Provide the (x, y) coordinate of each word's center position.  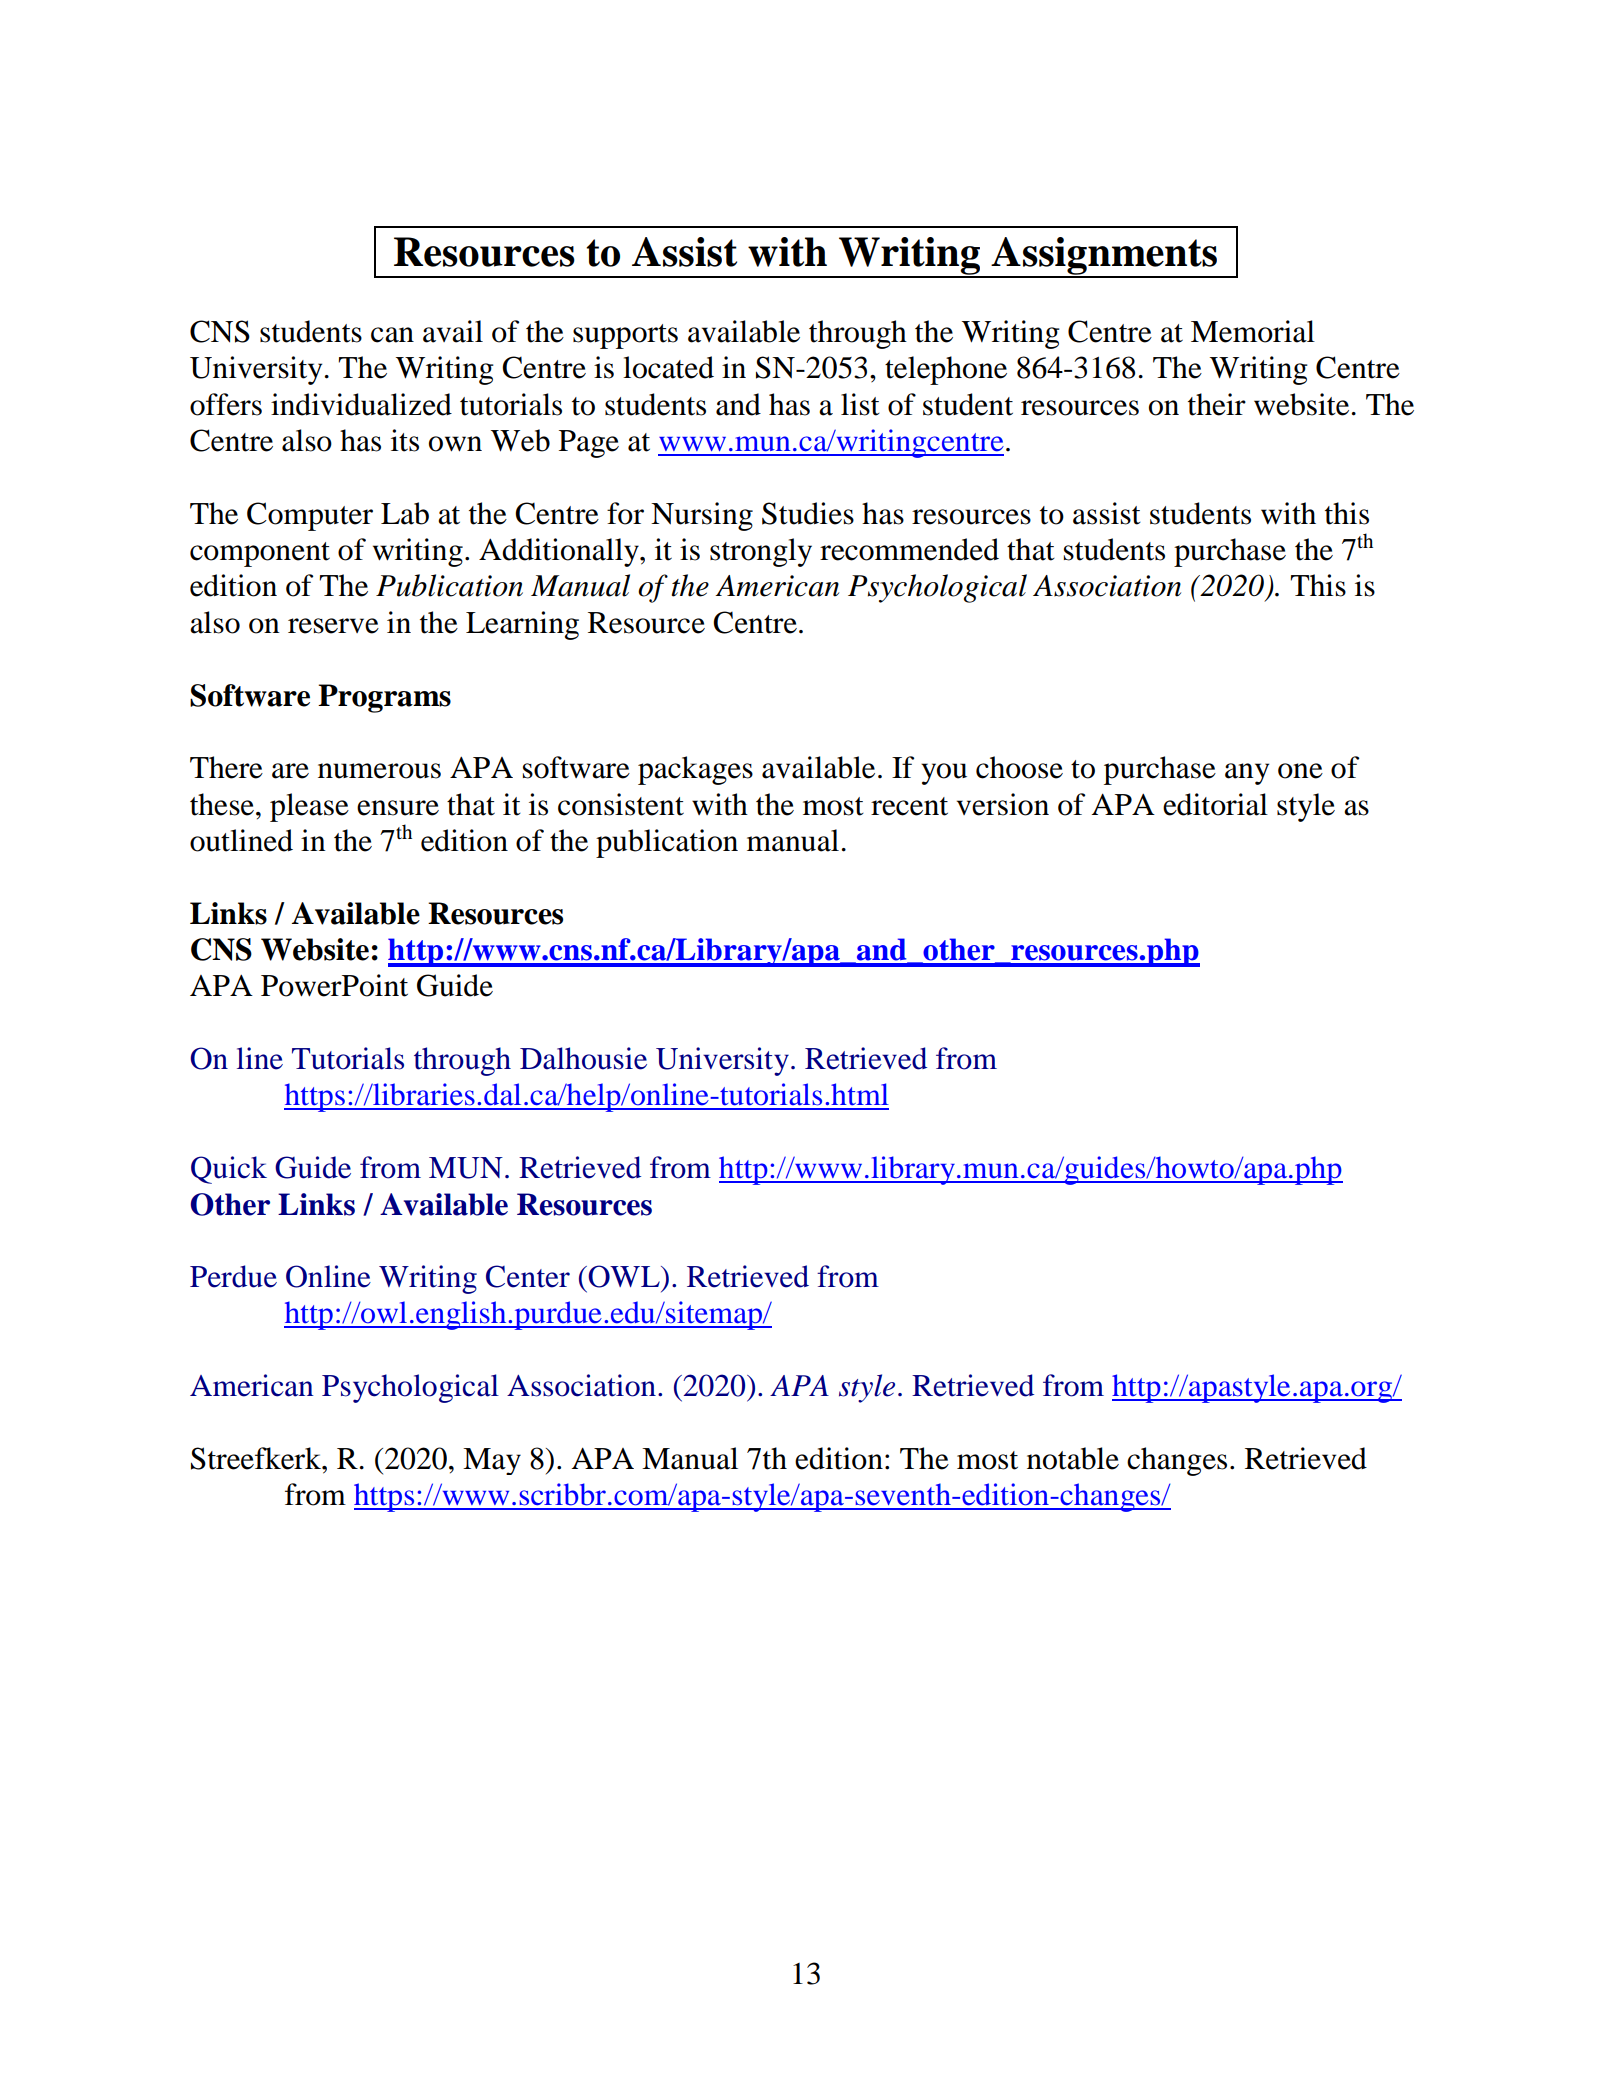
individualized (361, 404)
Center (528, 1276)
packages (695, 770)
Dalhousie (583, 1058)
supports (625, 336)
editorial (1215, 804)
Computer (310, 516)
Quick (229, 1170)
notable (1073, 1458)
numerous (379, 771)
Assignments (1104, 257)
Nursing (702, 516)
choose (1019, 767)
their (1217, 404)
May (492, 1461)
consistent (621, 804)
